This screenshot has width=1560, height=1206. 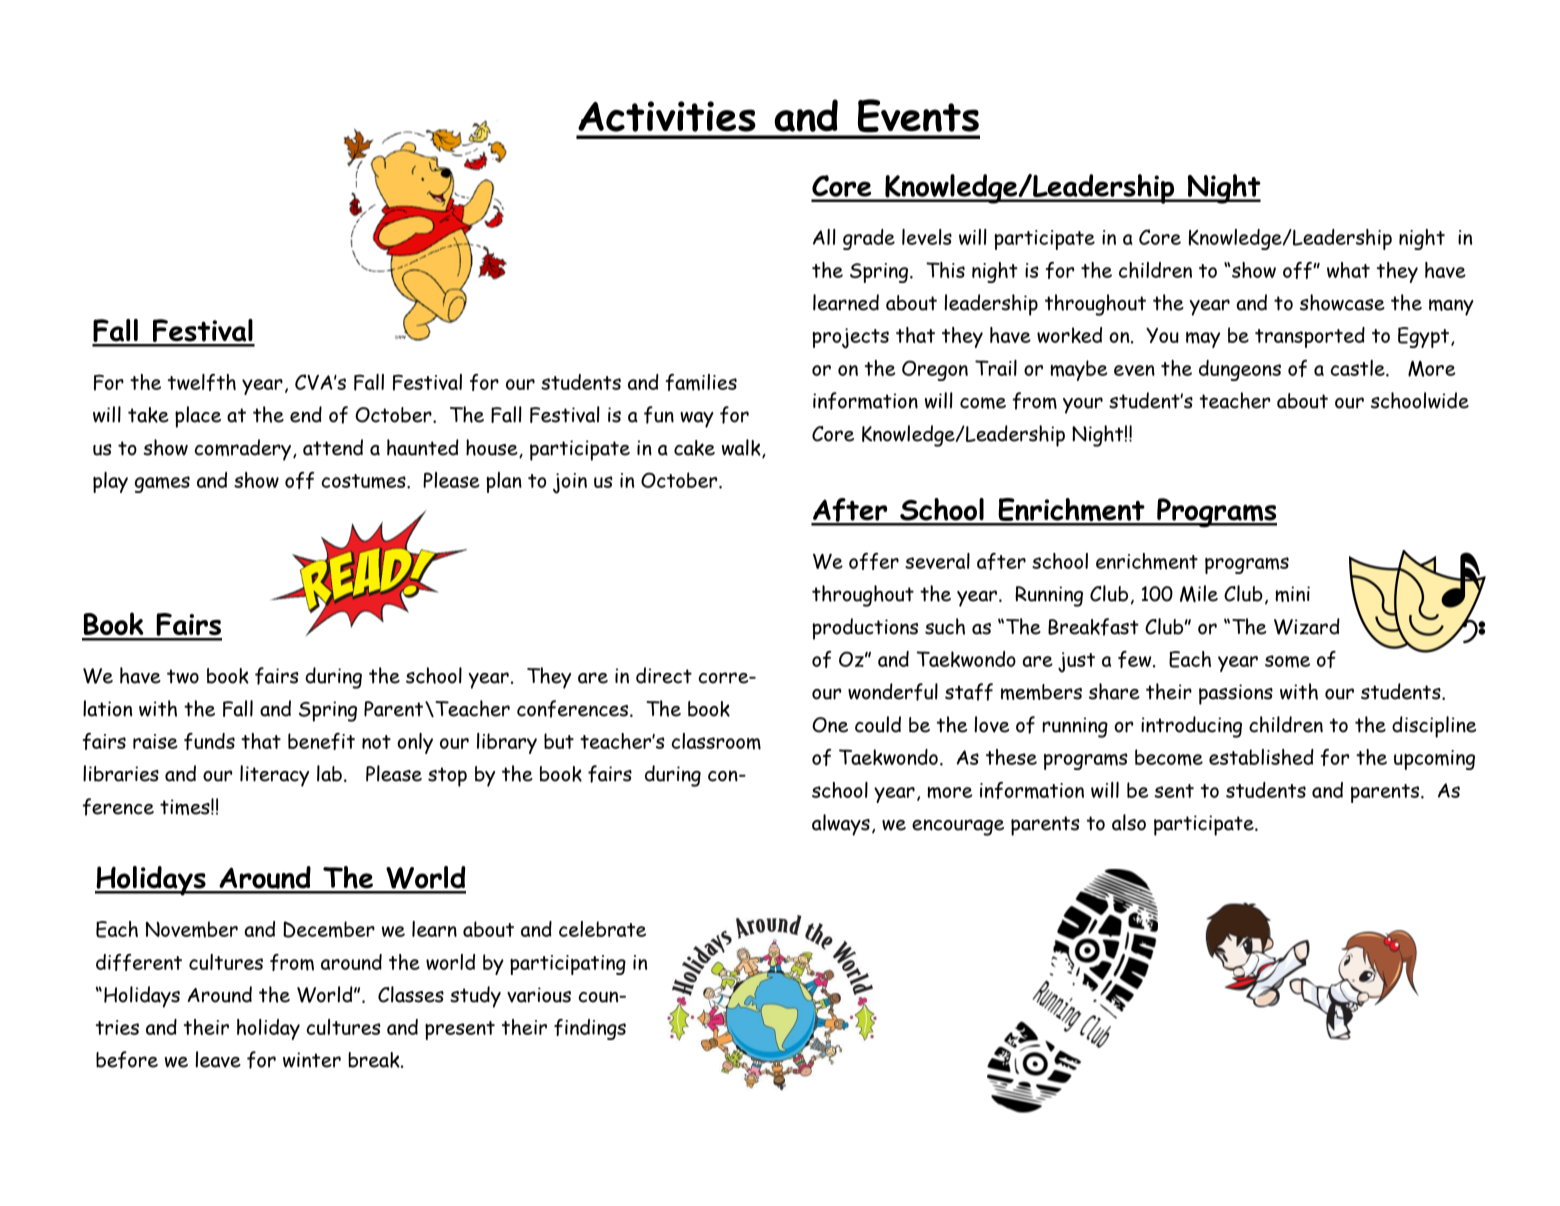 What do you see at coordinates (742, 448) in the screenshot?
I see `walk` at bounding box center [742, 448].
